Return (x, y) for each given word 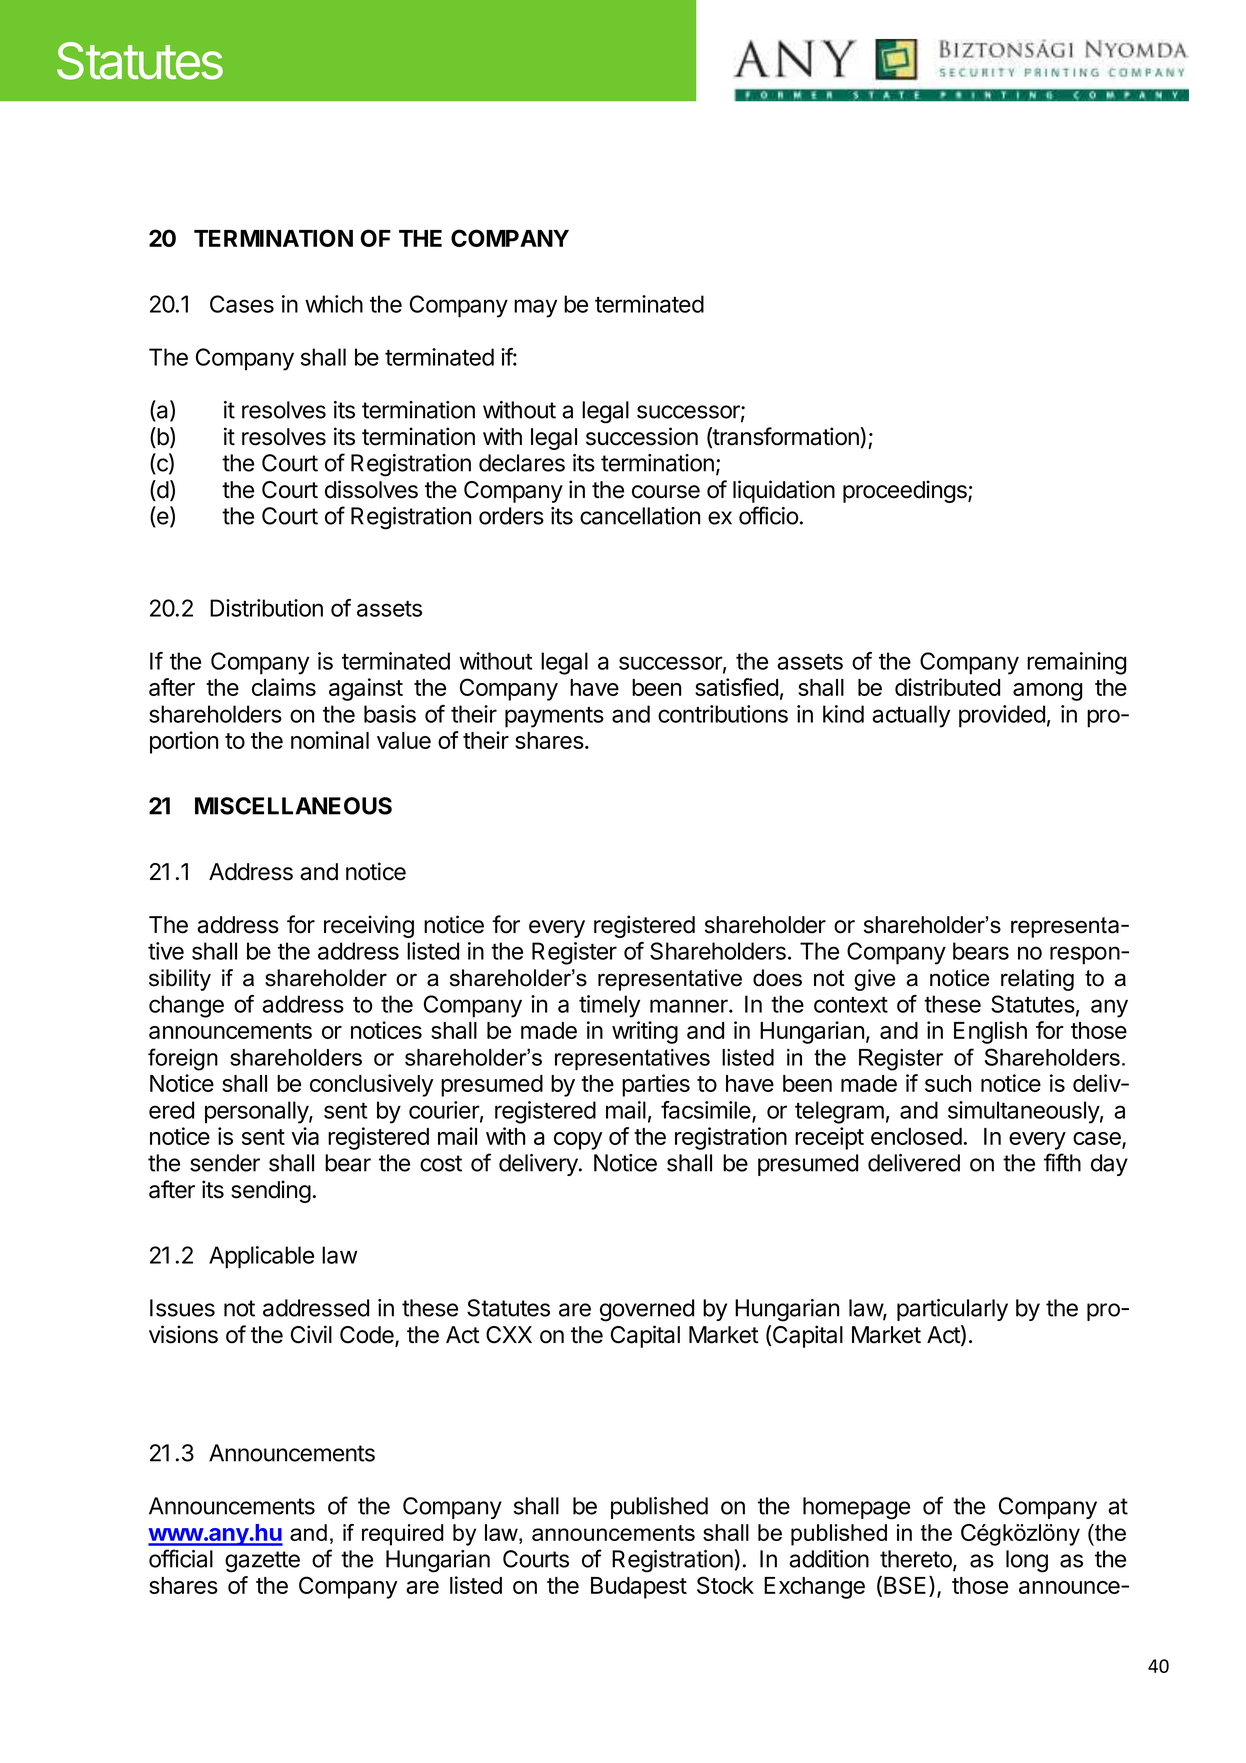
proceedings (906, 491)
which (334, 304)
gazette (262, 1562)
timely (609, 1006)
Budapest (639, 1588)
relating (1037, 980)
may (535, 308)
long (1027, 1561)
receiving (369, 926)
